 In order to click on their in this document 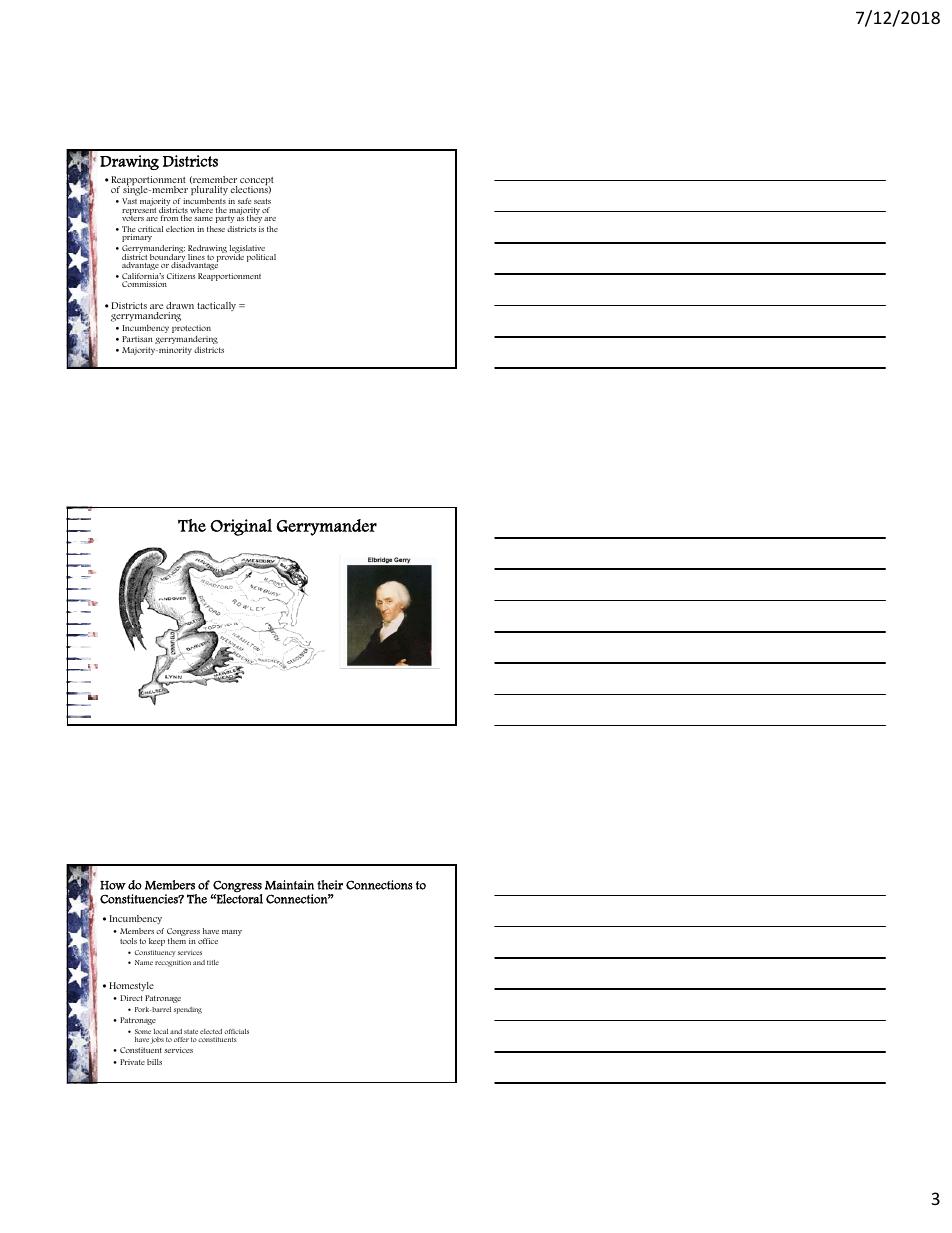, I will do `click(330, 885)`.
